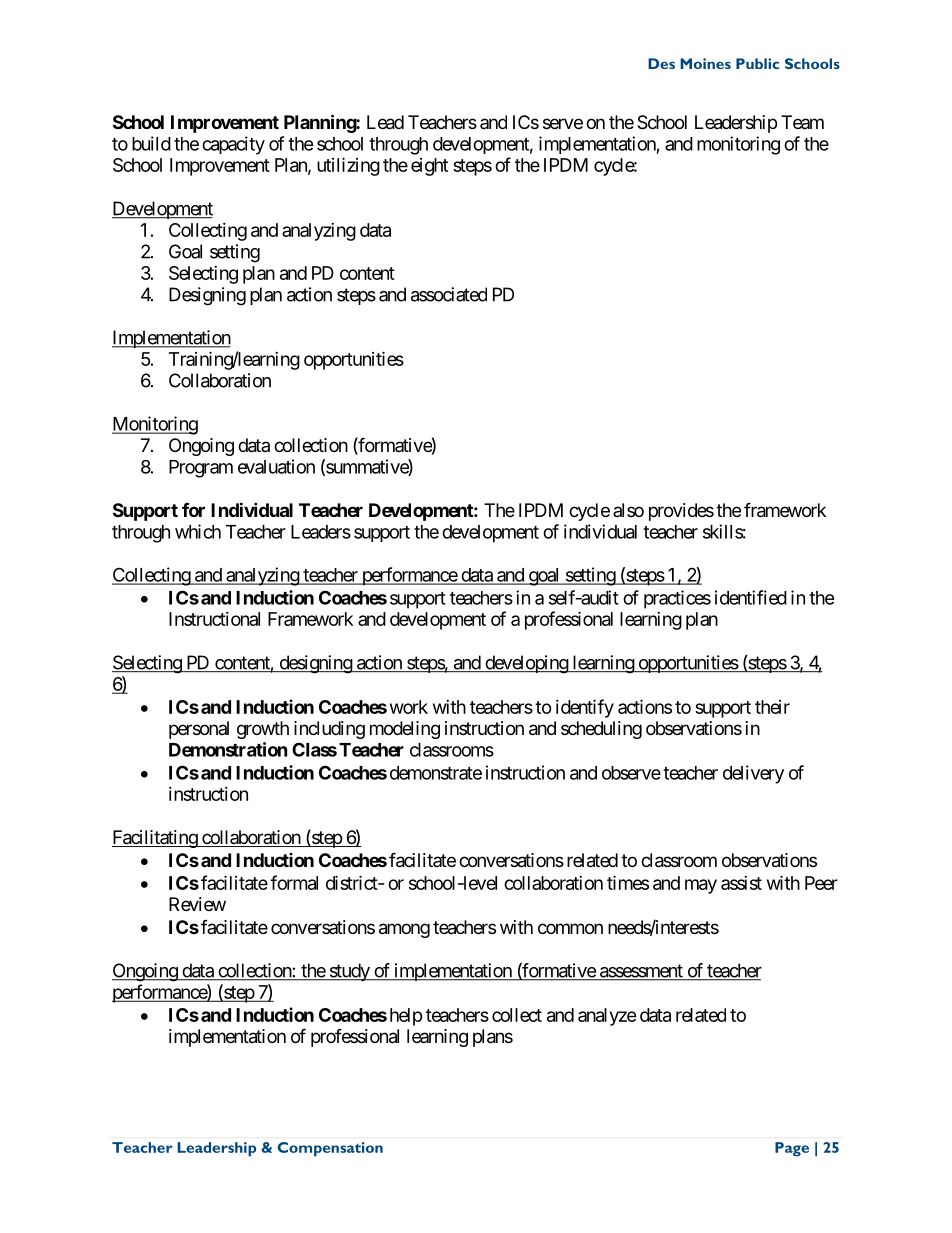 The height and width of the screenshot is (1233, 952). What do you see at coordinates (628, 510) in the screenshot?
I see `also` at bounding box center [628, 510].
